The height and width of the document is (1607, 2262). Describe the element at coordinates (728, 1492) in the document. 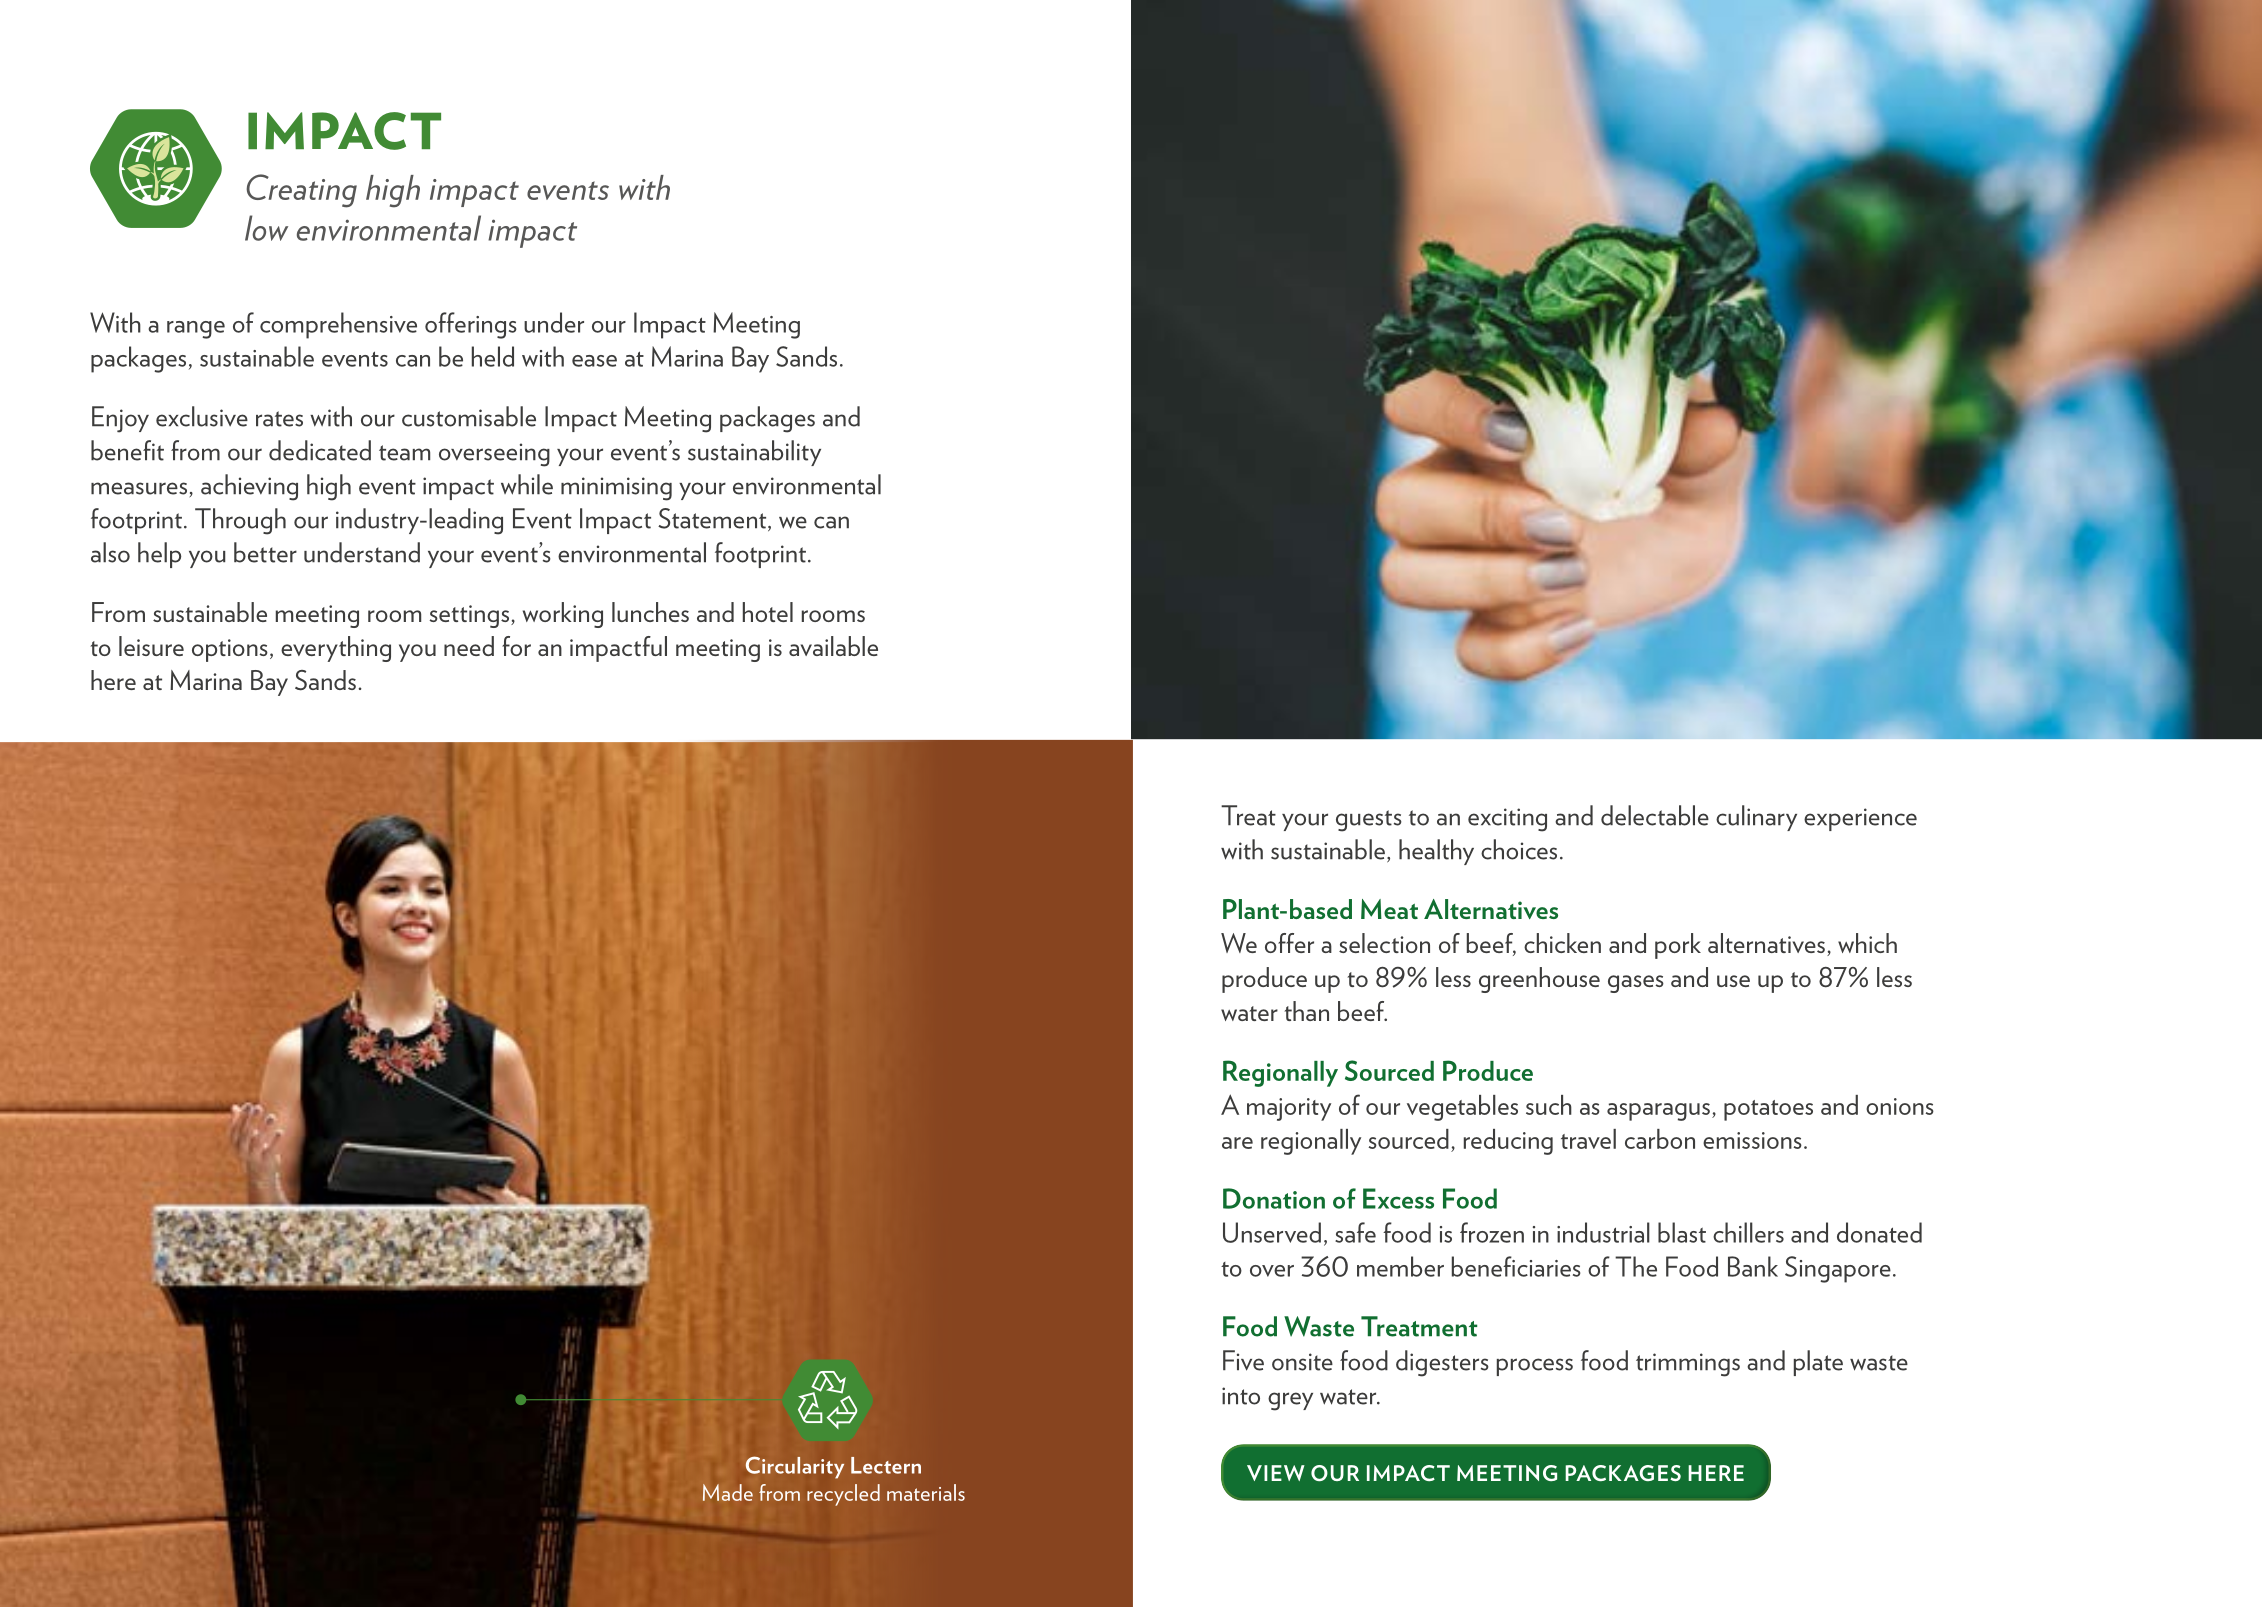

I see `Made` at that location.
